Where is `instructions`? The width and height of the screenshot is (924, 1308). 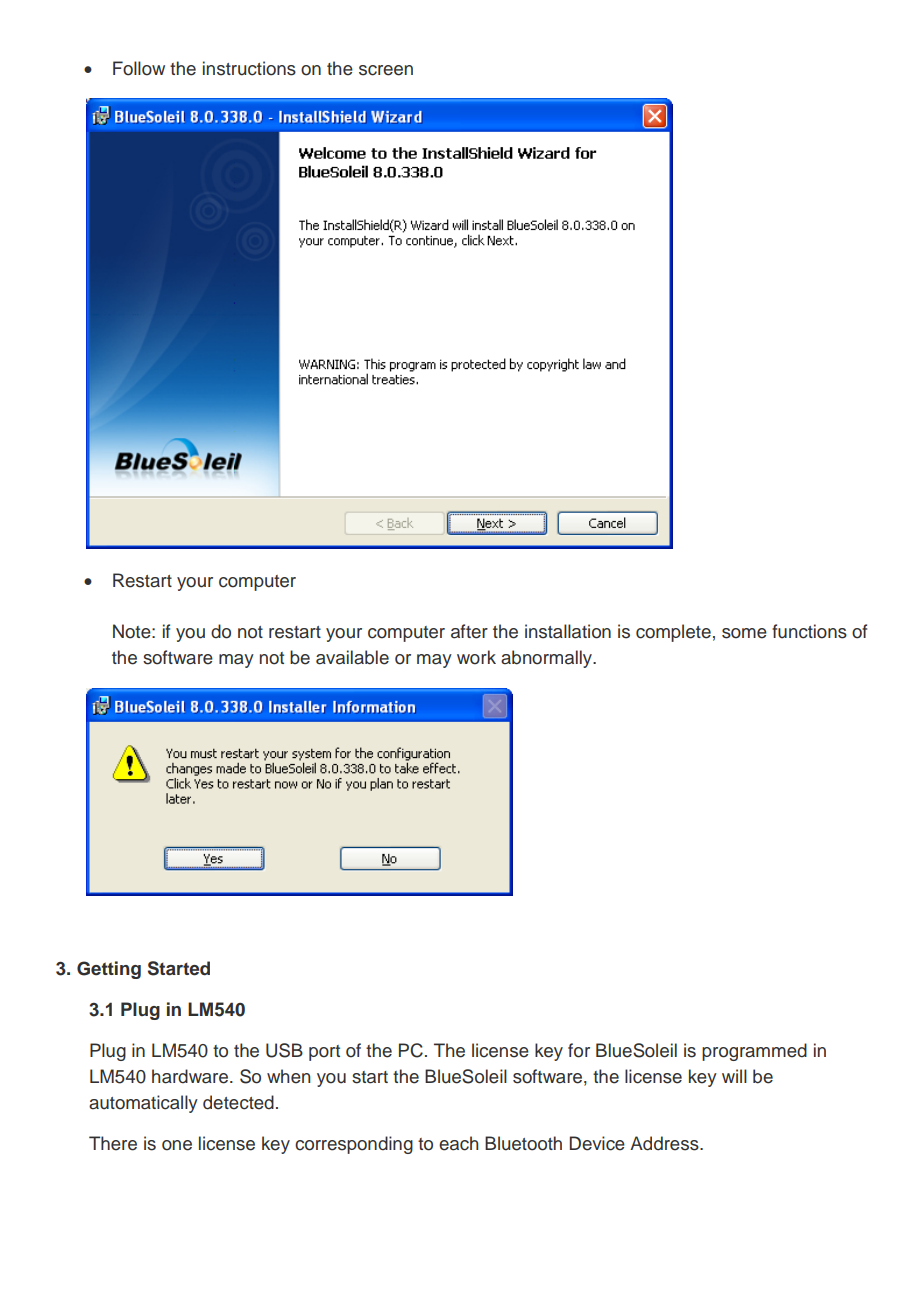 instructions is located at coordinates (249, 68).
